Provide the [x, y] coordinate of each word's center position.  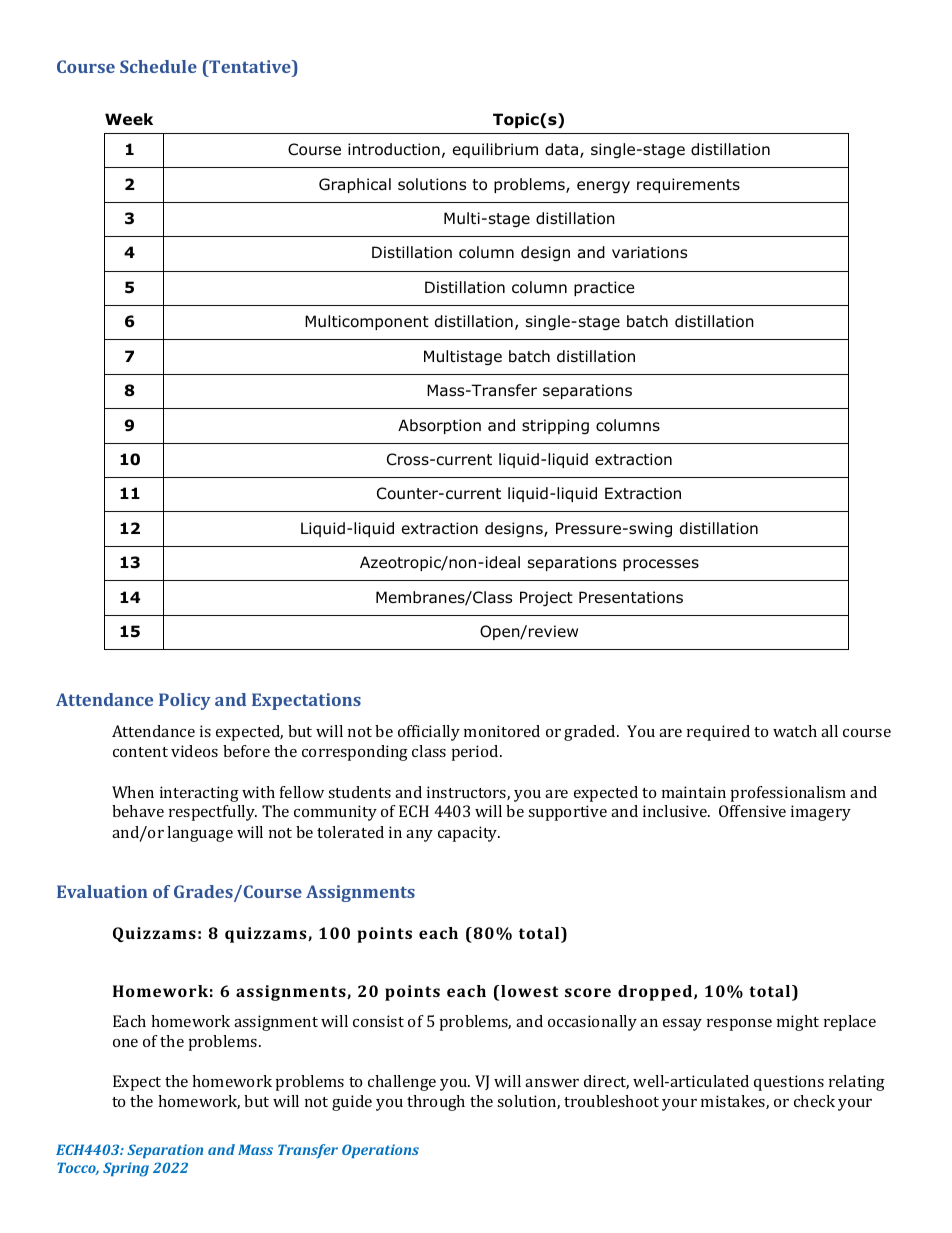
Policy [185, 701]
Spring [126, 1169]
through [436, 1103]
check [814, 1101]
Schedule [158, 66]
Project [546, 598]
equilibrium [495, 150]
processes [661, 565]
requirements [688, 185]
